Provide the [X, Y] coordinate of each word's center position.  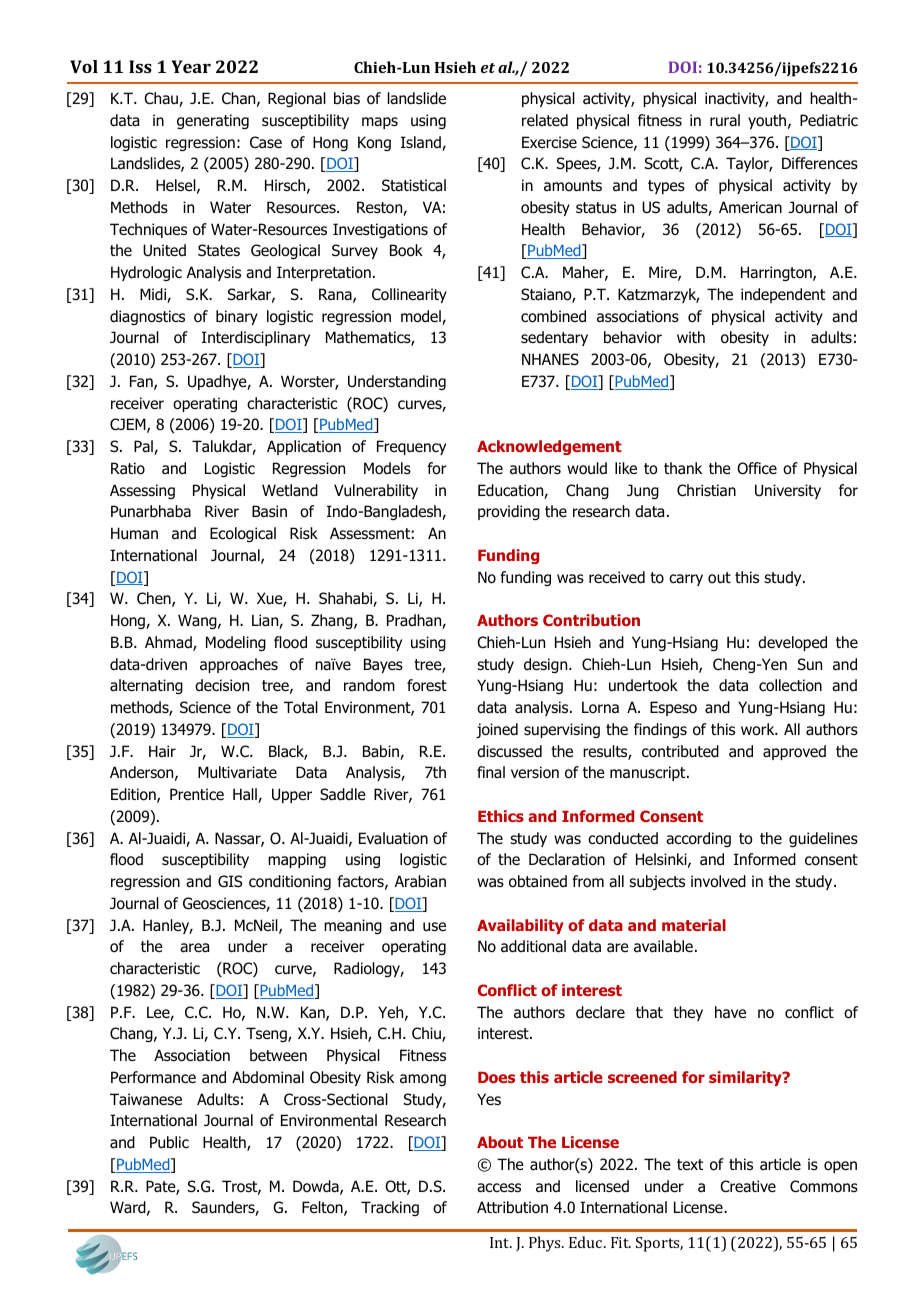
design [547, 665]
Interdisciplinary [256, 338]
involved [718, 881]
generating [213, 121]
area [194, 948]
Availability [520, 926]
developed [792, 643]
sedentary [554, 338]
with [691, 337]
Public [169, 1142]
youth [767, 121]
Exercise [549, 142]
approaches [239, 665]
